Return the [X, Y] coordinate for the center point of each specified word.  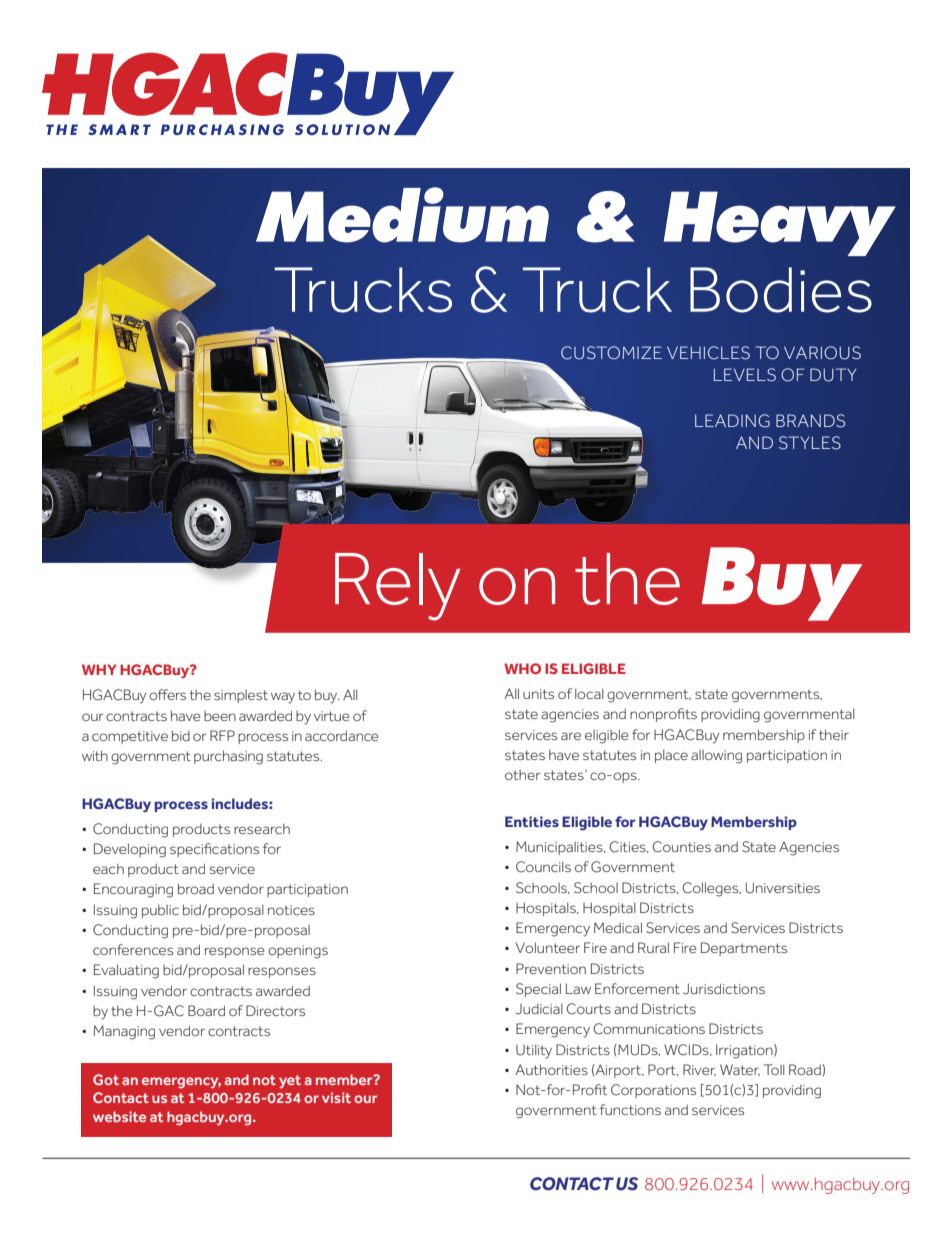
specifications [214, 850]
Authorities [551, 1069]
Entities [532, 821]
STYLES [810, 443]
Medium [402, 215]
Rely [398, 587]
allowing [716, 757]
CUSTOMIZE [611, 353]
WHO [522, 668]
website [119, 1116]
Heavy [780, 223]
